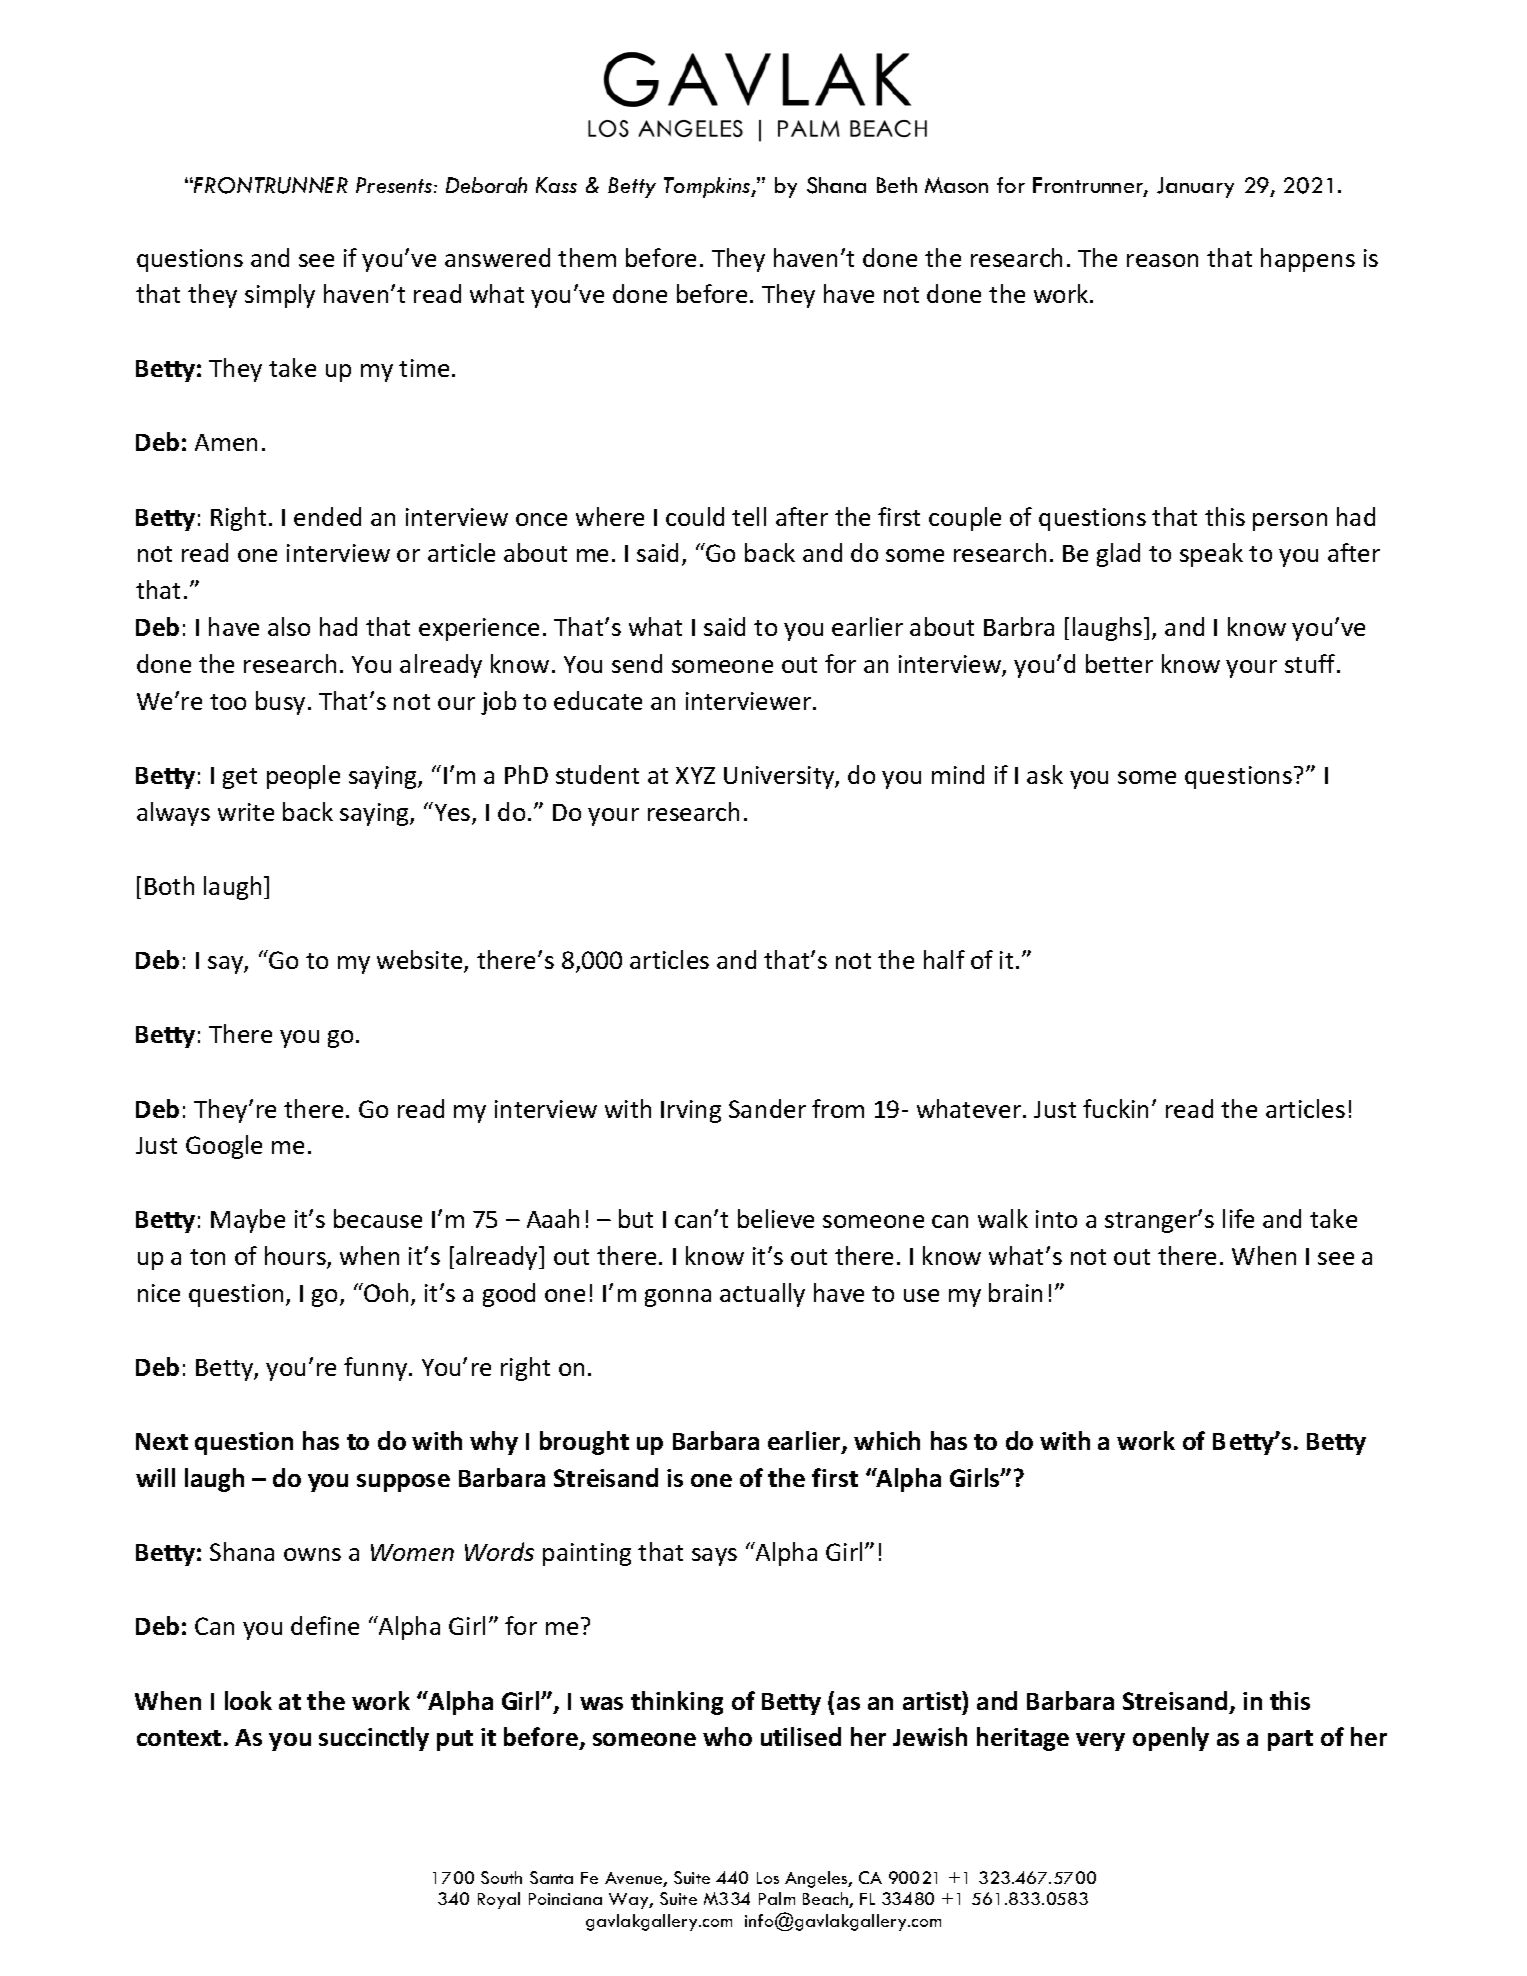 Image resolution: width=1527 pixels, height=1976 pixels. Describe the element at coordinates (1171, 1739) in the document. I see `openly` at that location.
